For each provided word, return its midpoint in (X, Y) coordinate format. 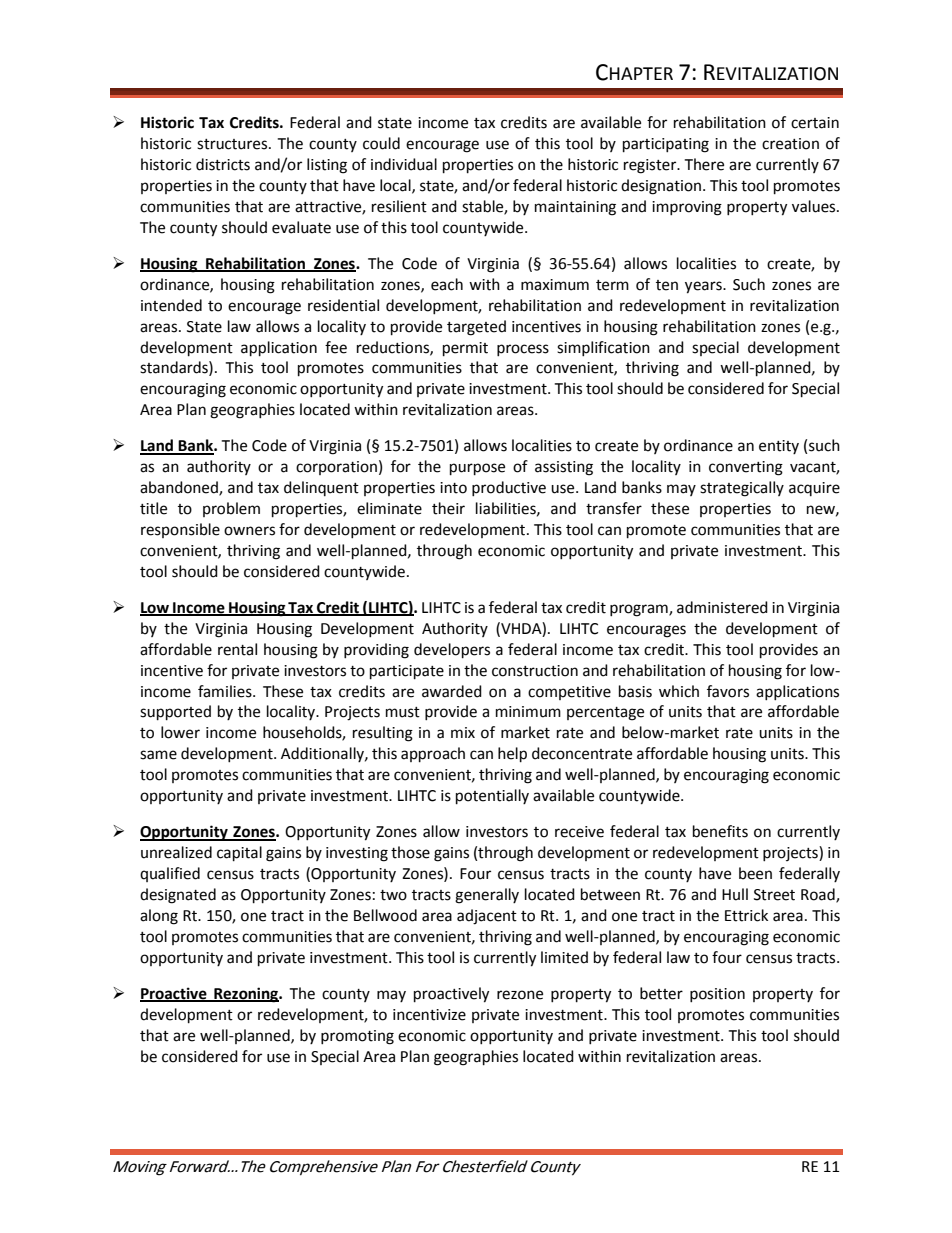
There (704, 164)
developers (452, 651)
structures (233, 144)
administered (722, 607)
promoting (357, 1037)
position (717, 995)
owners (249, 531)
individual (404, 164)
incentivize (429, 1015)
